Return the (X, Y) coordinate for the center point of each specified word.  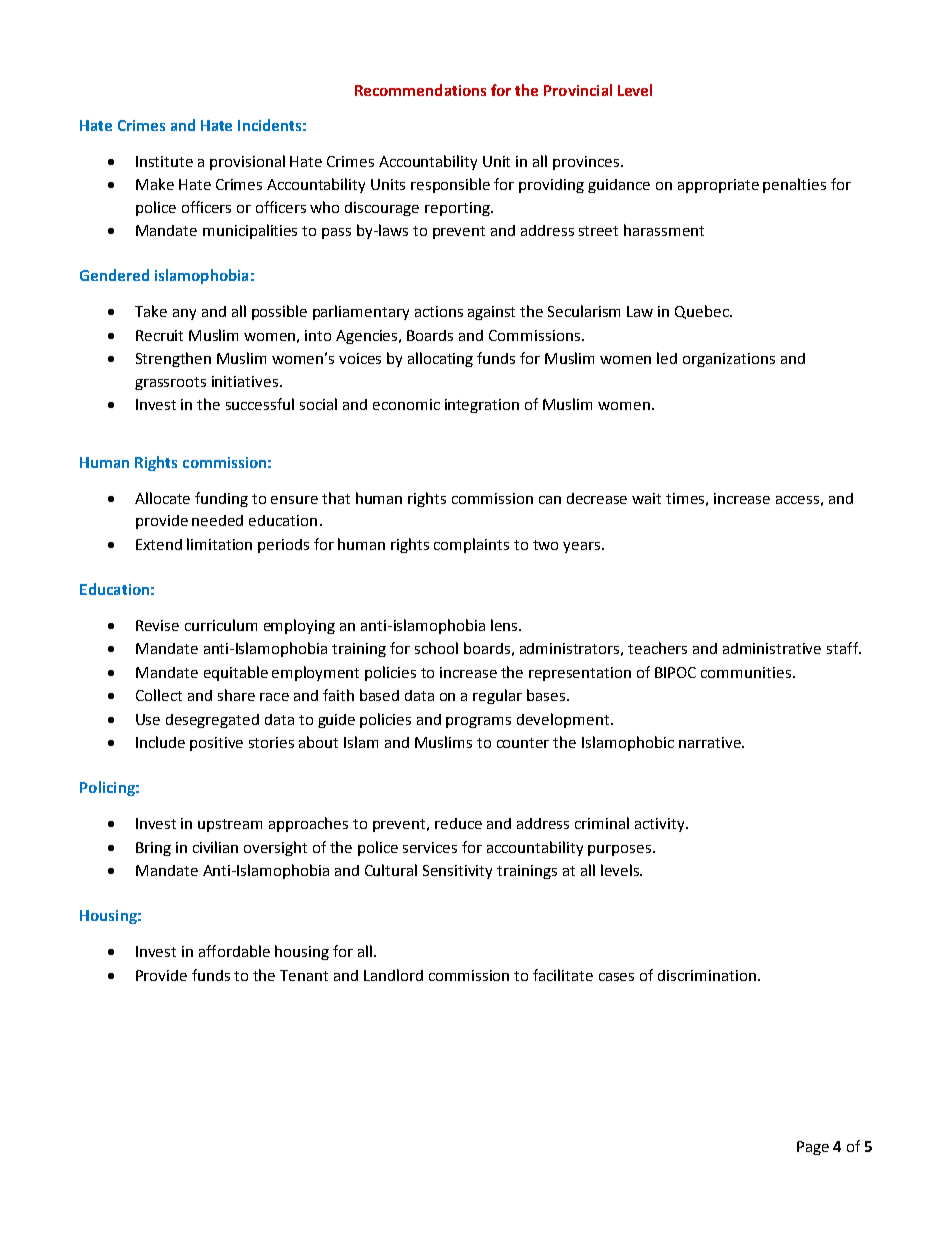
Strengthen (173, 359)
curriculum (221, 625)
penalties (794, 185)
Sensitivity (457, 872)
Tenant (304, 975)
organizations (729, 360)
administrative (772, 648)
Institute (164, 161)
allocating (440, 359)
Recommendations (420, 90)
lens (505, 625)
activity (661, 825)
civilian (215, 847)
